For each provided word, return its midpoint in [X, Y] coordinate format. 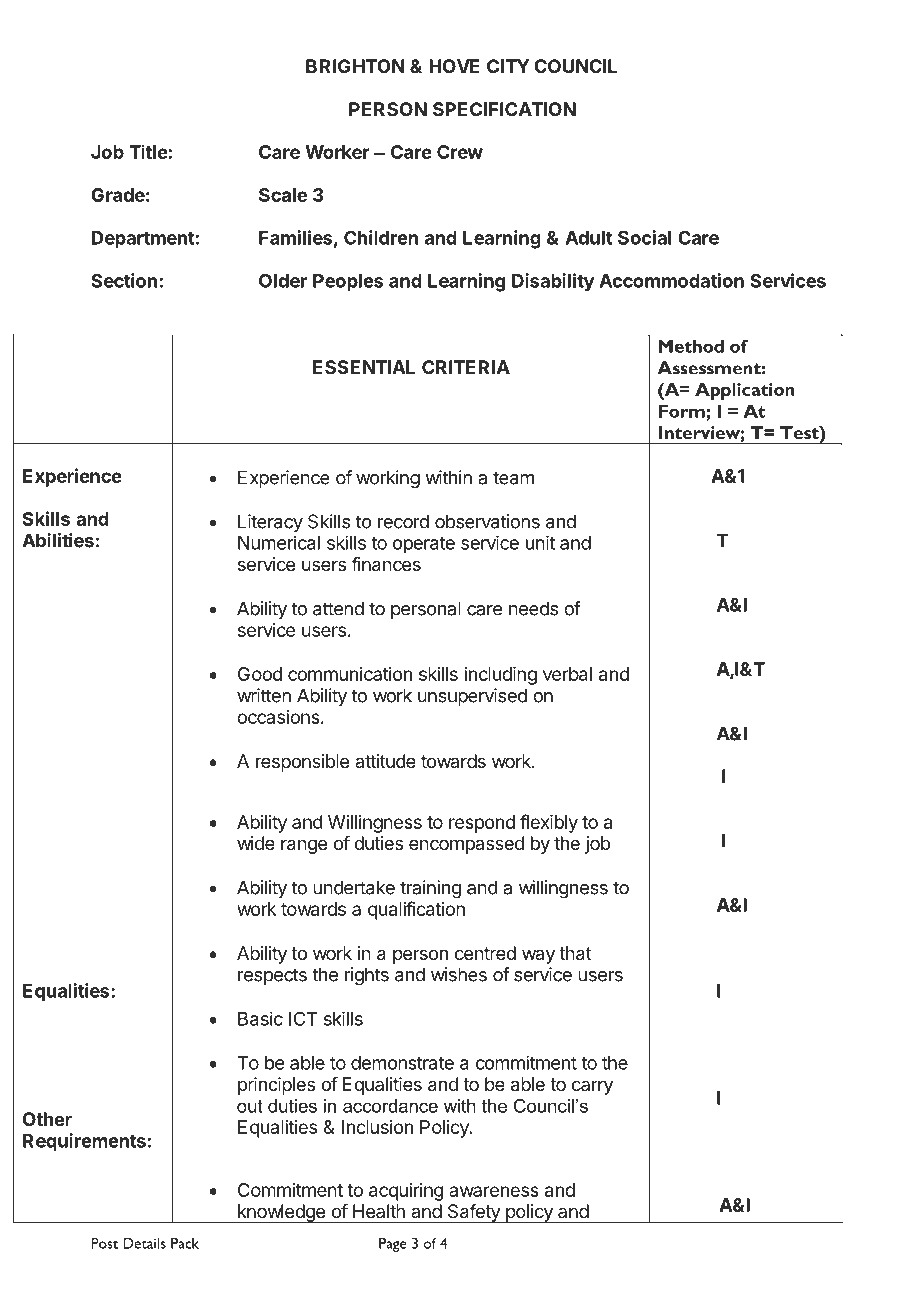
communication [350, 674]
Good [260, 674]
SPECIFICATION [504, 109]
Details [144, 1243]
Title [148, 151]
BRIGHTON [355, 66]
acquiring [406, 1192]
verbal [567, 674]
